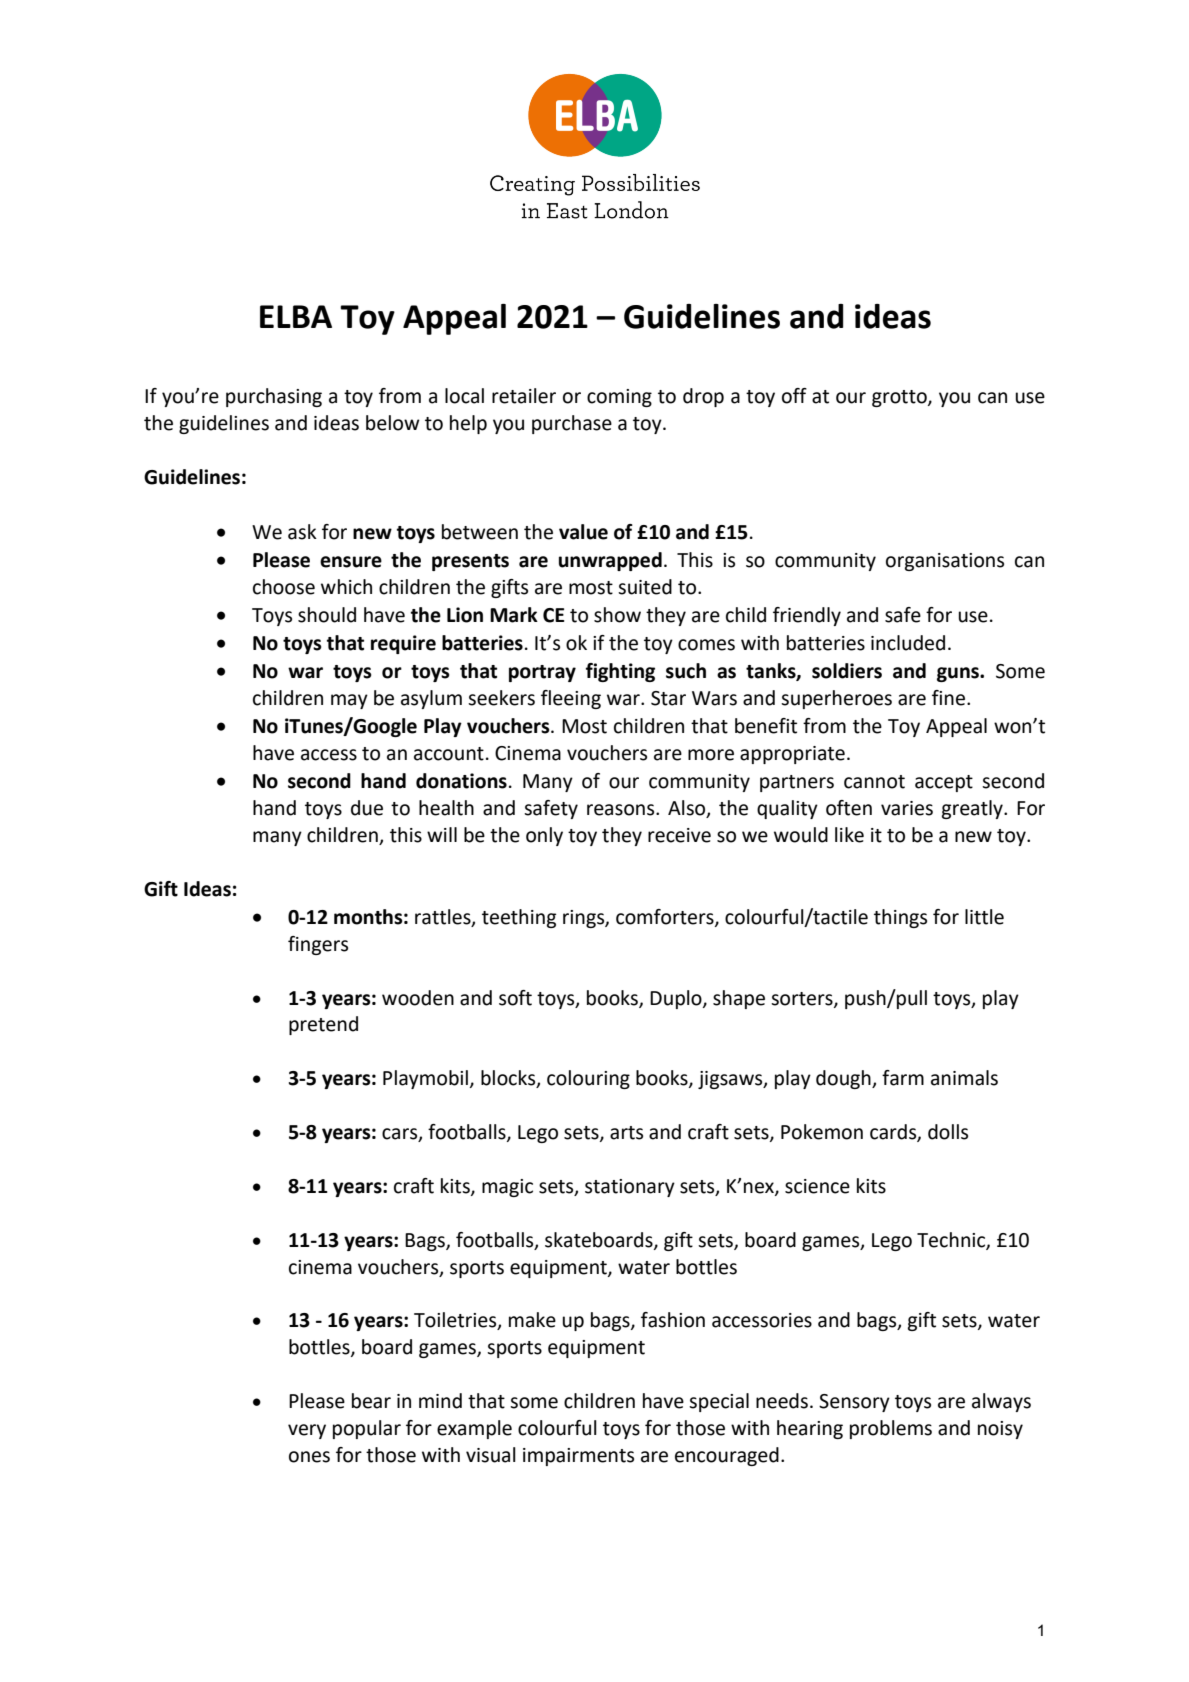 Image resolution: width=1189 pixels, height=1682 pixels. Describe the element at coordinates (666, 918) in the document. I see `comforters` at that location.
